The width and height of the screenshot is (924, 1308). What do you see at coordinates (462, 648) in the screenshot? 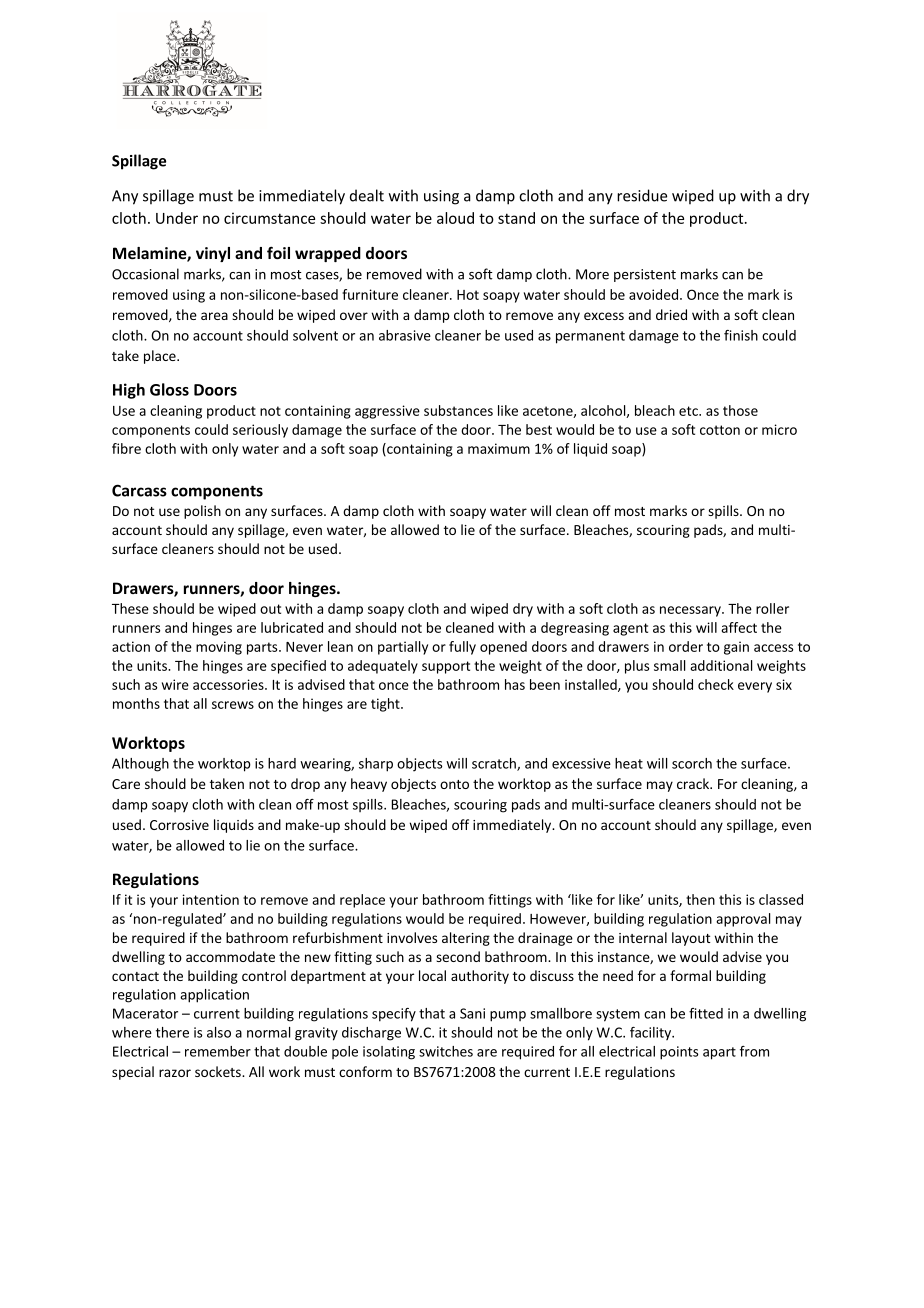
I see `fully` at bounding box center [462, 648].
